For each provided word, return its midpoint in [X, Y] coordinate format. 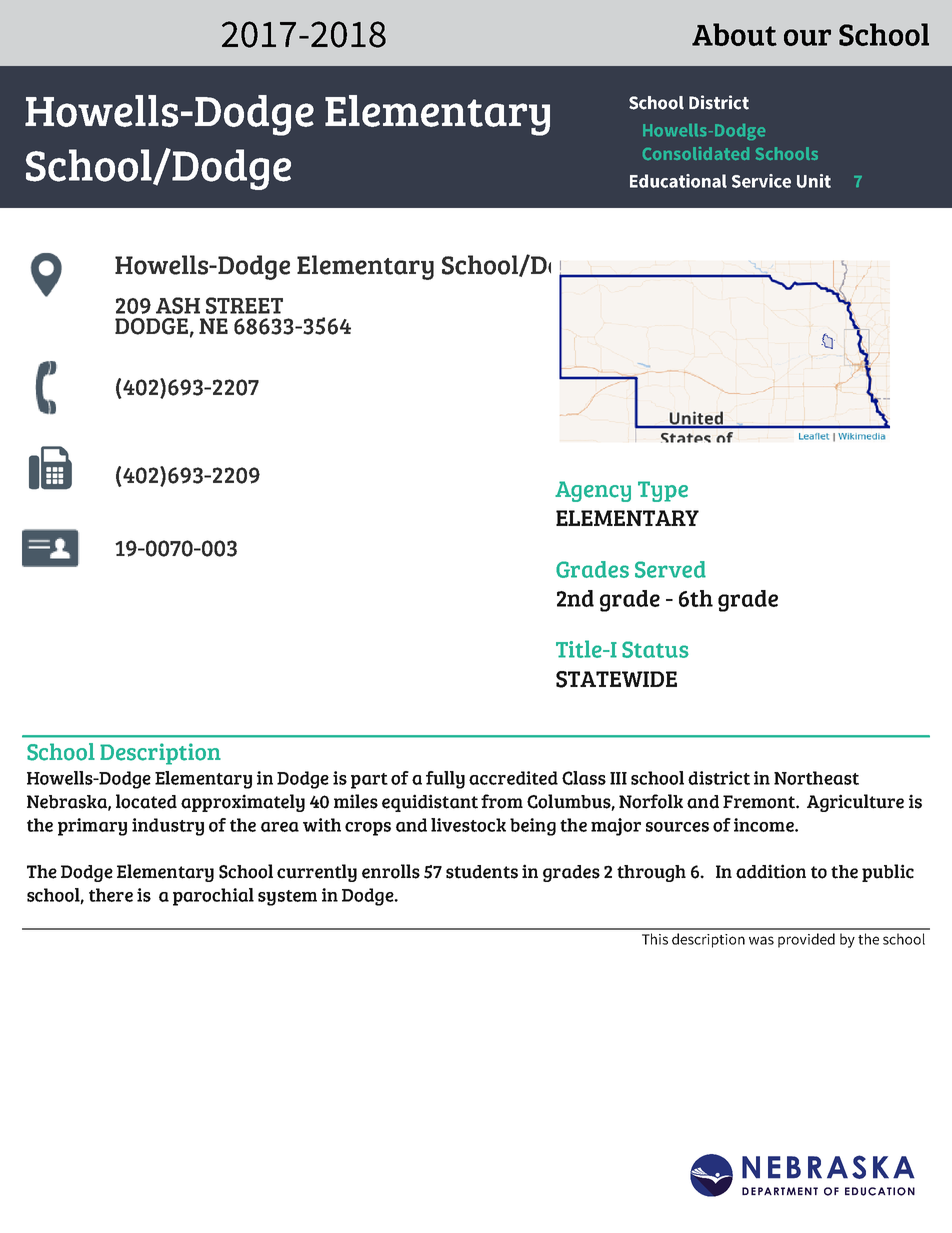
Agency [593, 491]
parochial [213, 897]
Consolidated [696, 153]
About [734, 34]
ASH [178, 305]
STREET [244, 305]
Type [663, 491]
